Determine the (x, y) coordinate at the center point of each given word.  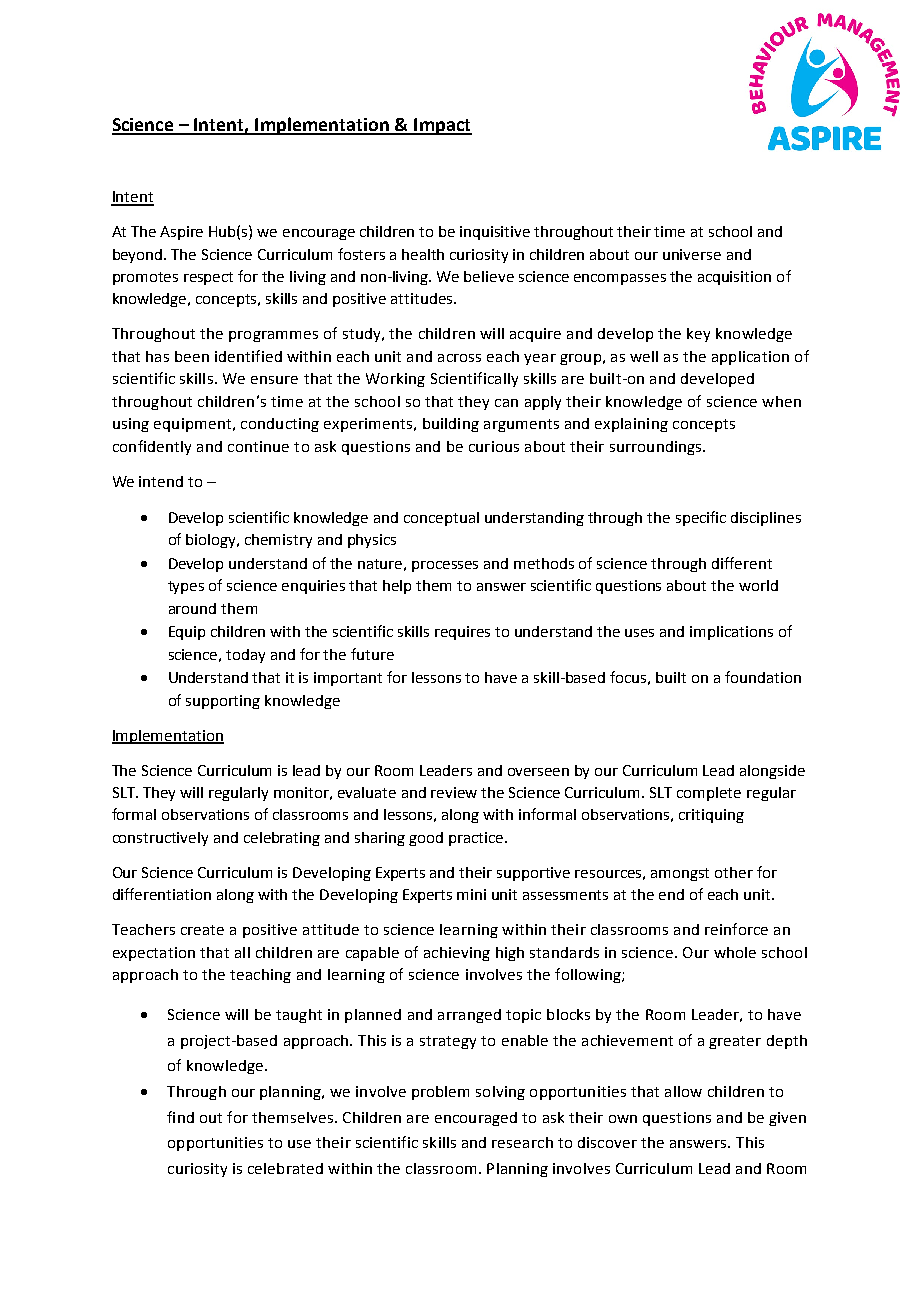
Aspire (181, 233)
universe (692, 254)
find (180, 1117)
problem (440, 1093)
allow (683, 1091)
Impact (442, 126)
